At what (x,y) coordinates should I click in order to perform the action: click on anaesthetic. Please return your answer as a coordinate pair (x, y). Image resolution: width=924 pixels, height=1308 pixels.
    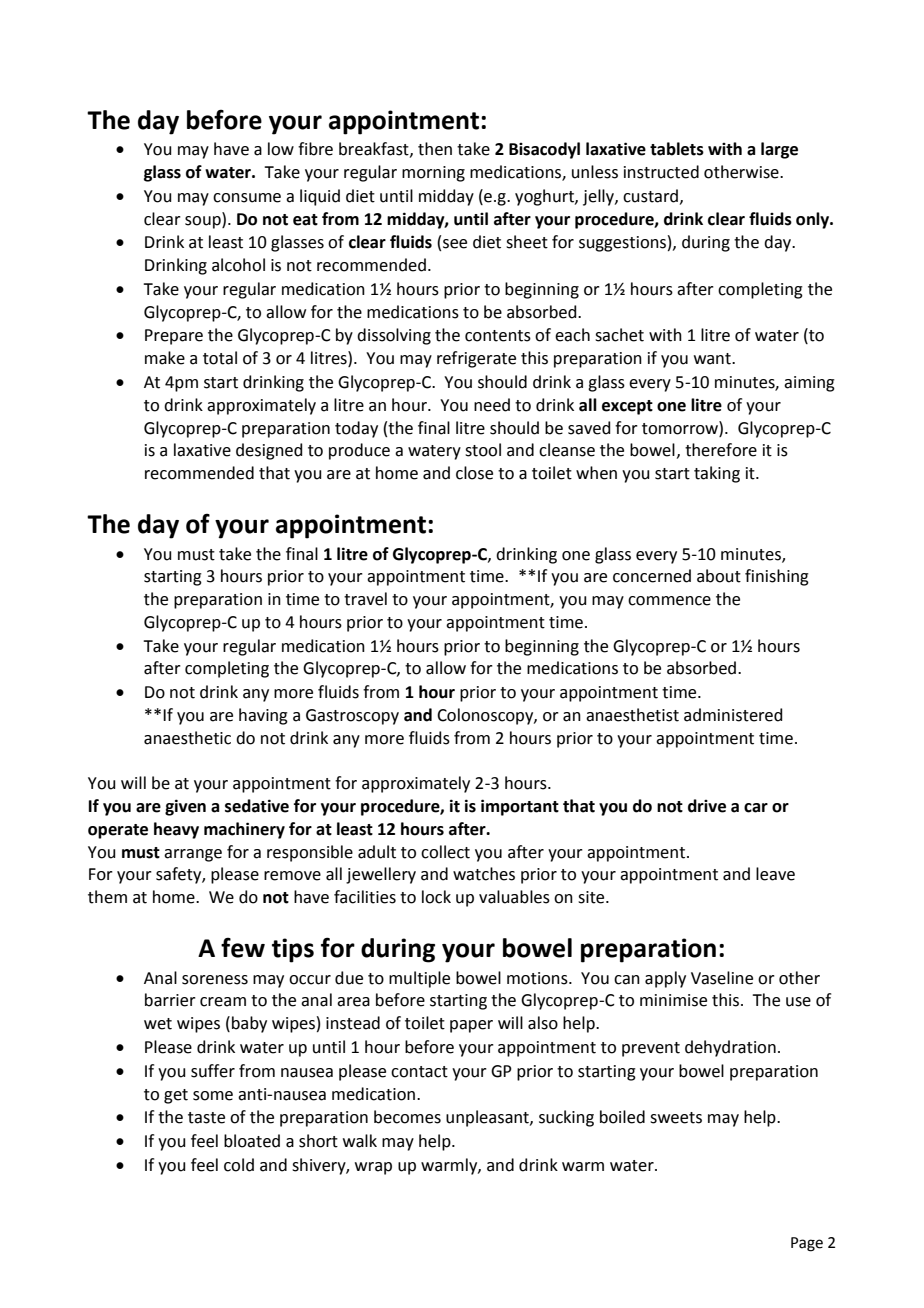
    Looking at the image, I should click on (187, 738).
